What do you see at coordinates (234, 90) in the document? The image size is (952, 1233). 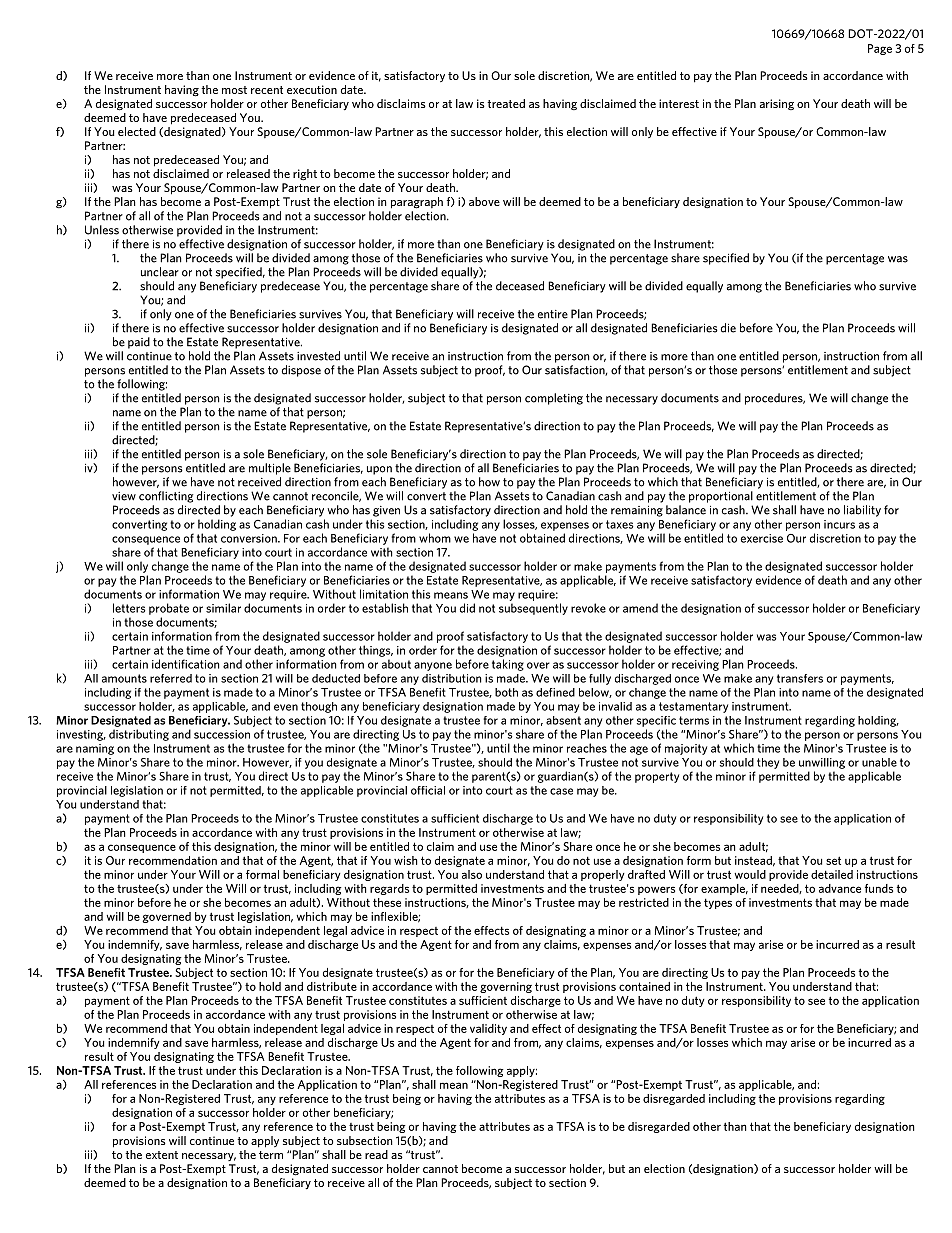 I see `most` at bounding box center [234, 90].
